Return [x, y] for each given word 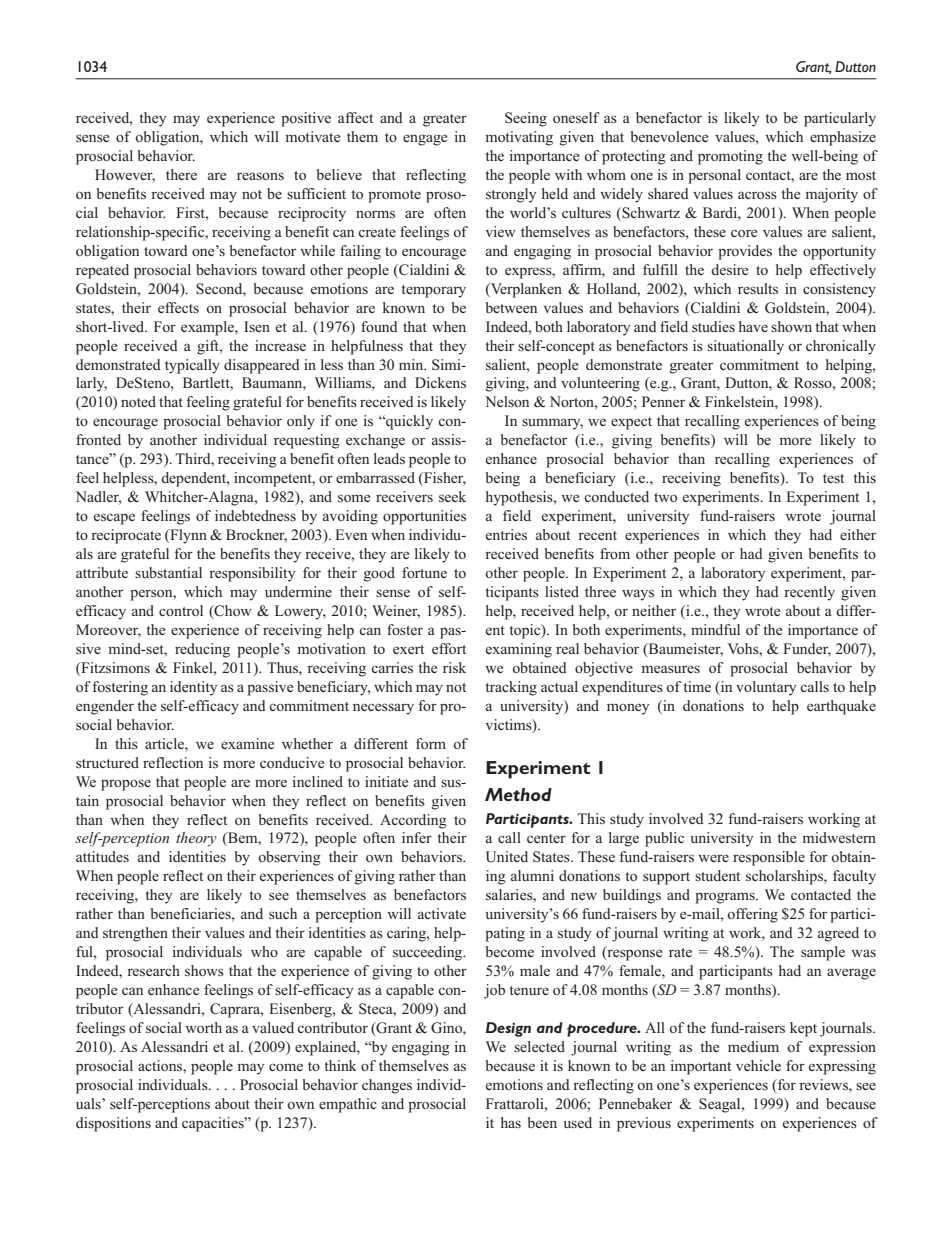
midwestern [839, 837]
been [542, 1122]
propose [126, 785]
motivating [519, 138]
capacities [214, 1124]
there [181, 174]
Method [518, 794]
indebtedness [255, 515]
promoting [730, 157]
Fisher [444, 479]
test [833, 478]
